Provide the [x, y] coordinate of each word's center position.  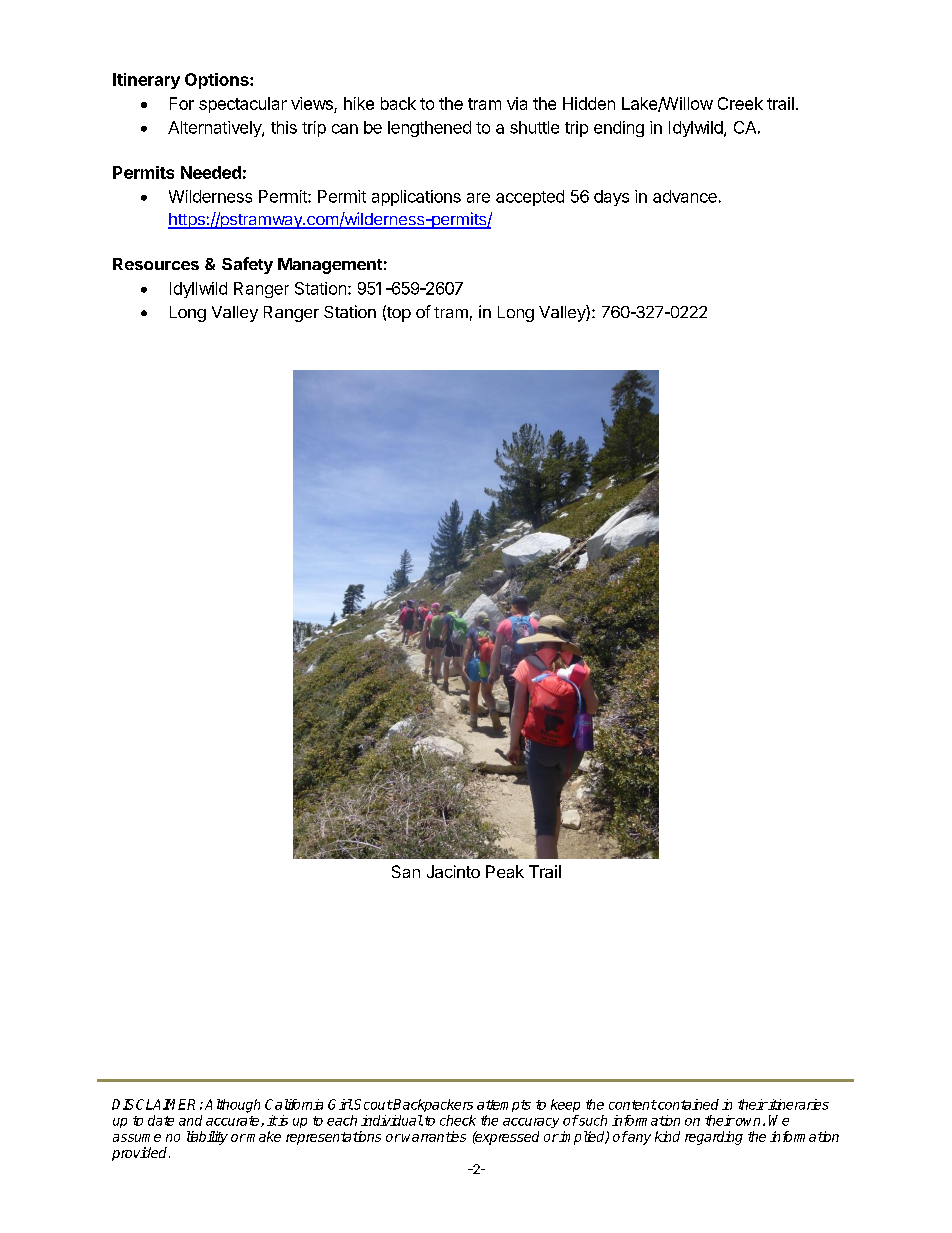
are [478, 198]
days [611, 198]
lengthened [429, 129]
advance [685, 196]
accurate [234, 1121]
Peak [505, 871]
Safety [247, 265]
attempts [504, 1106]
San [406, 871]
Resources [156, 264]
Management [330, 266]
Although [232, 1106]
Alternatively [215, 129]
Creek [740, 103]
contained [687, 1104]
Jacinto [453, 871]
